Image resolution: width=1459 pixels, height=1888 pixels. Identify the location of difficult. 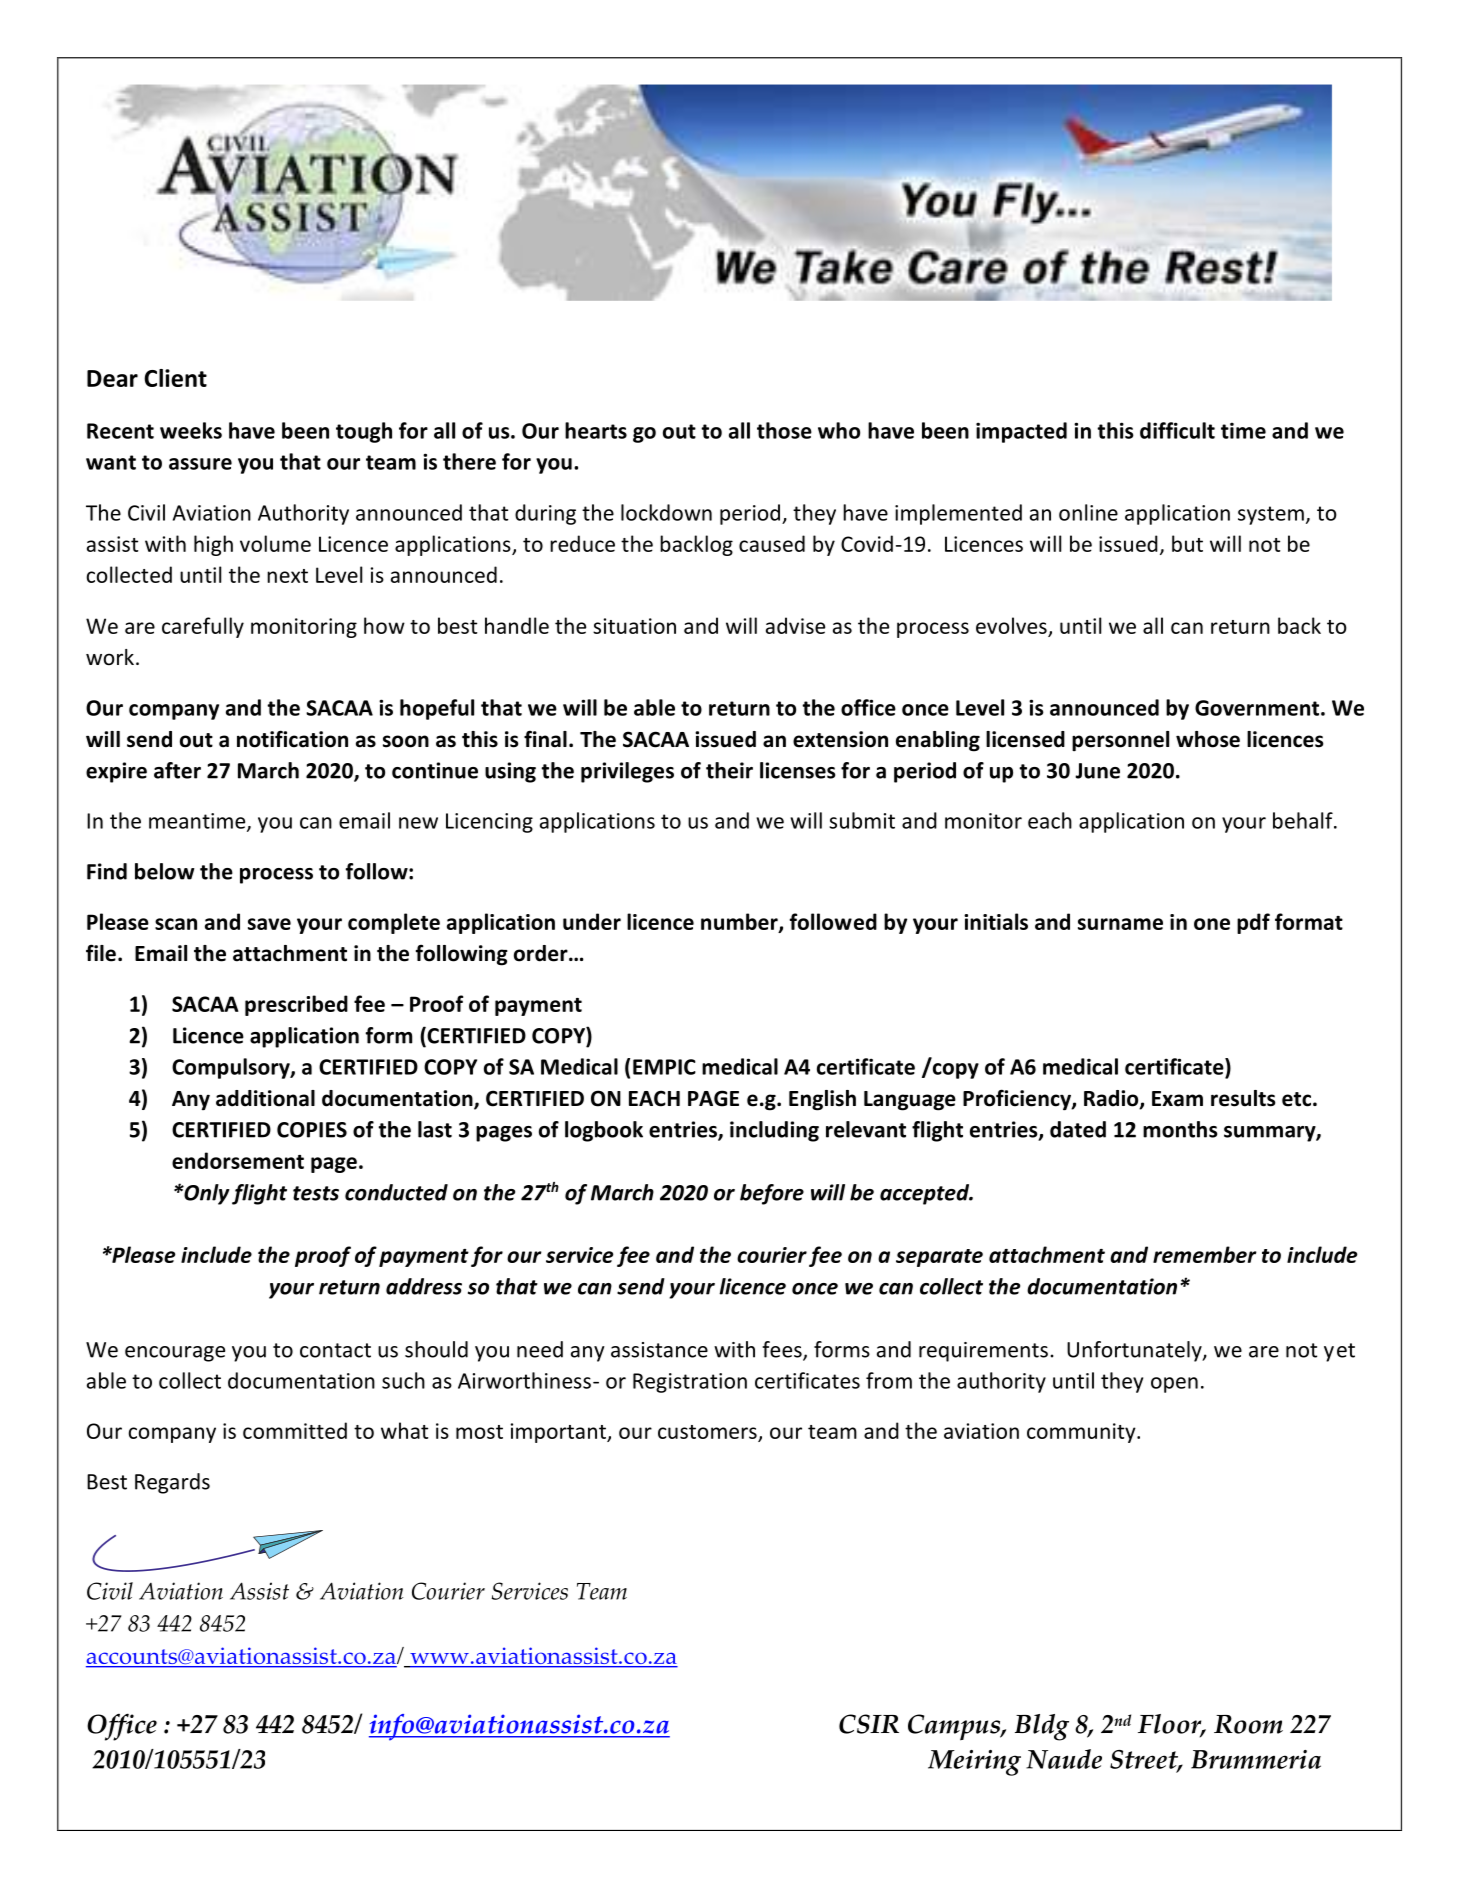
(1177, 430).
